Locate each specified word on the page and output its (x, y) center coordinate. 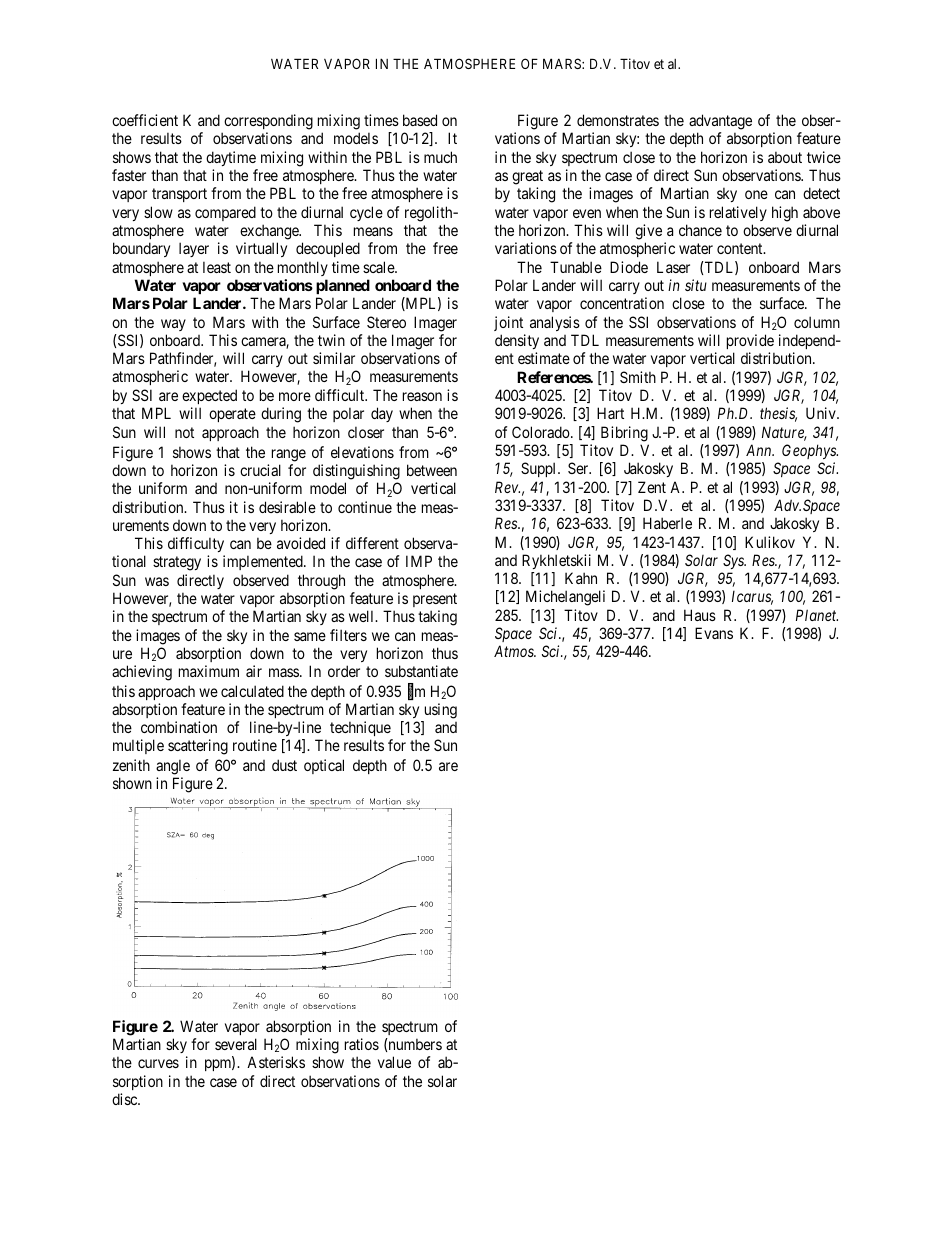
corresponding (267, 123)
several (236, 1044)
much (440, 157)
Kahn (581, 578)
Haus (700, 615)
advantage (720, 123)
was (157, 581)
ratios (362, 1044)
